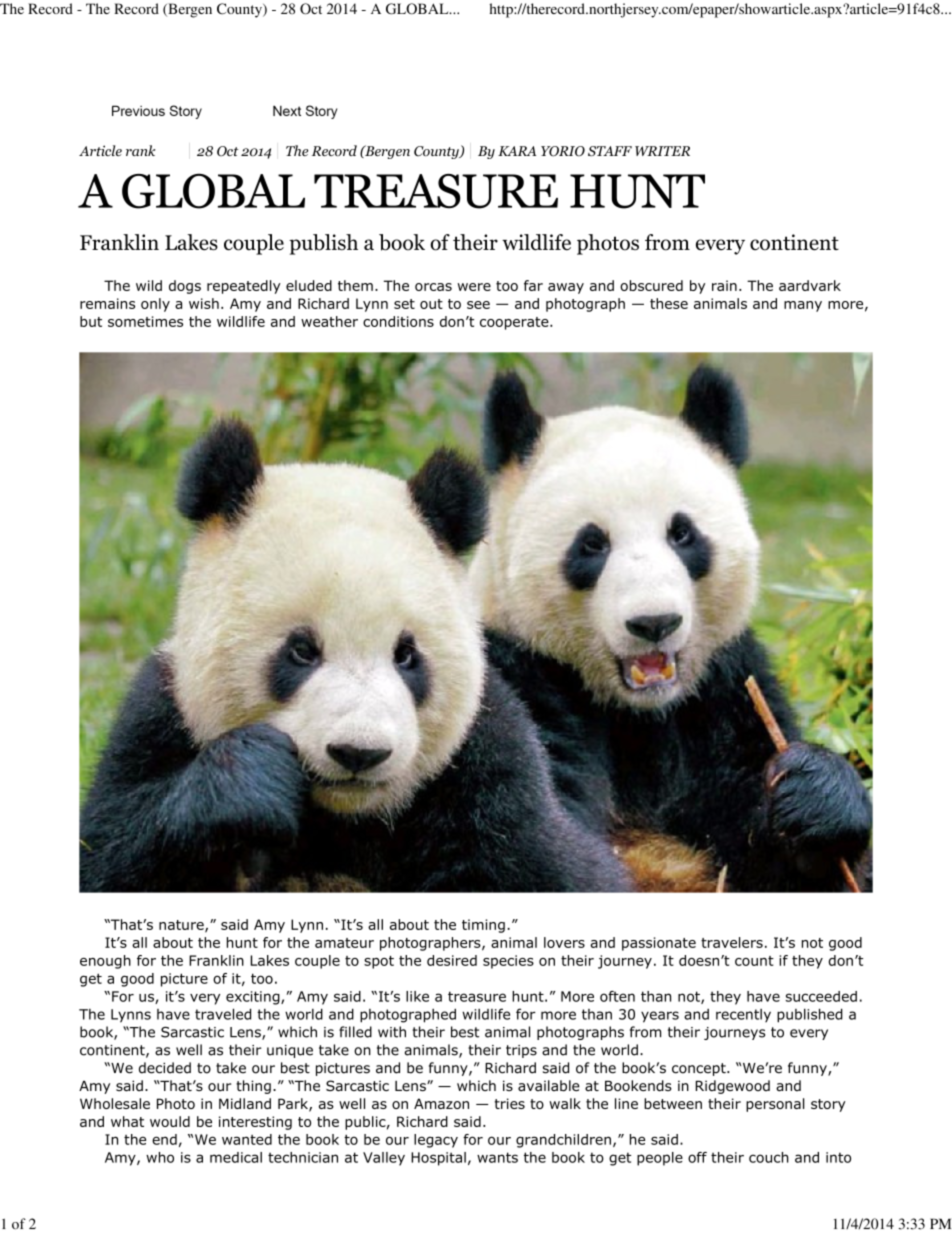 The height and width of the page is (1233, 952). I want to click on passionate, so click(659, 944).
